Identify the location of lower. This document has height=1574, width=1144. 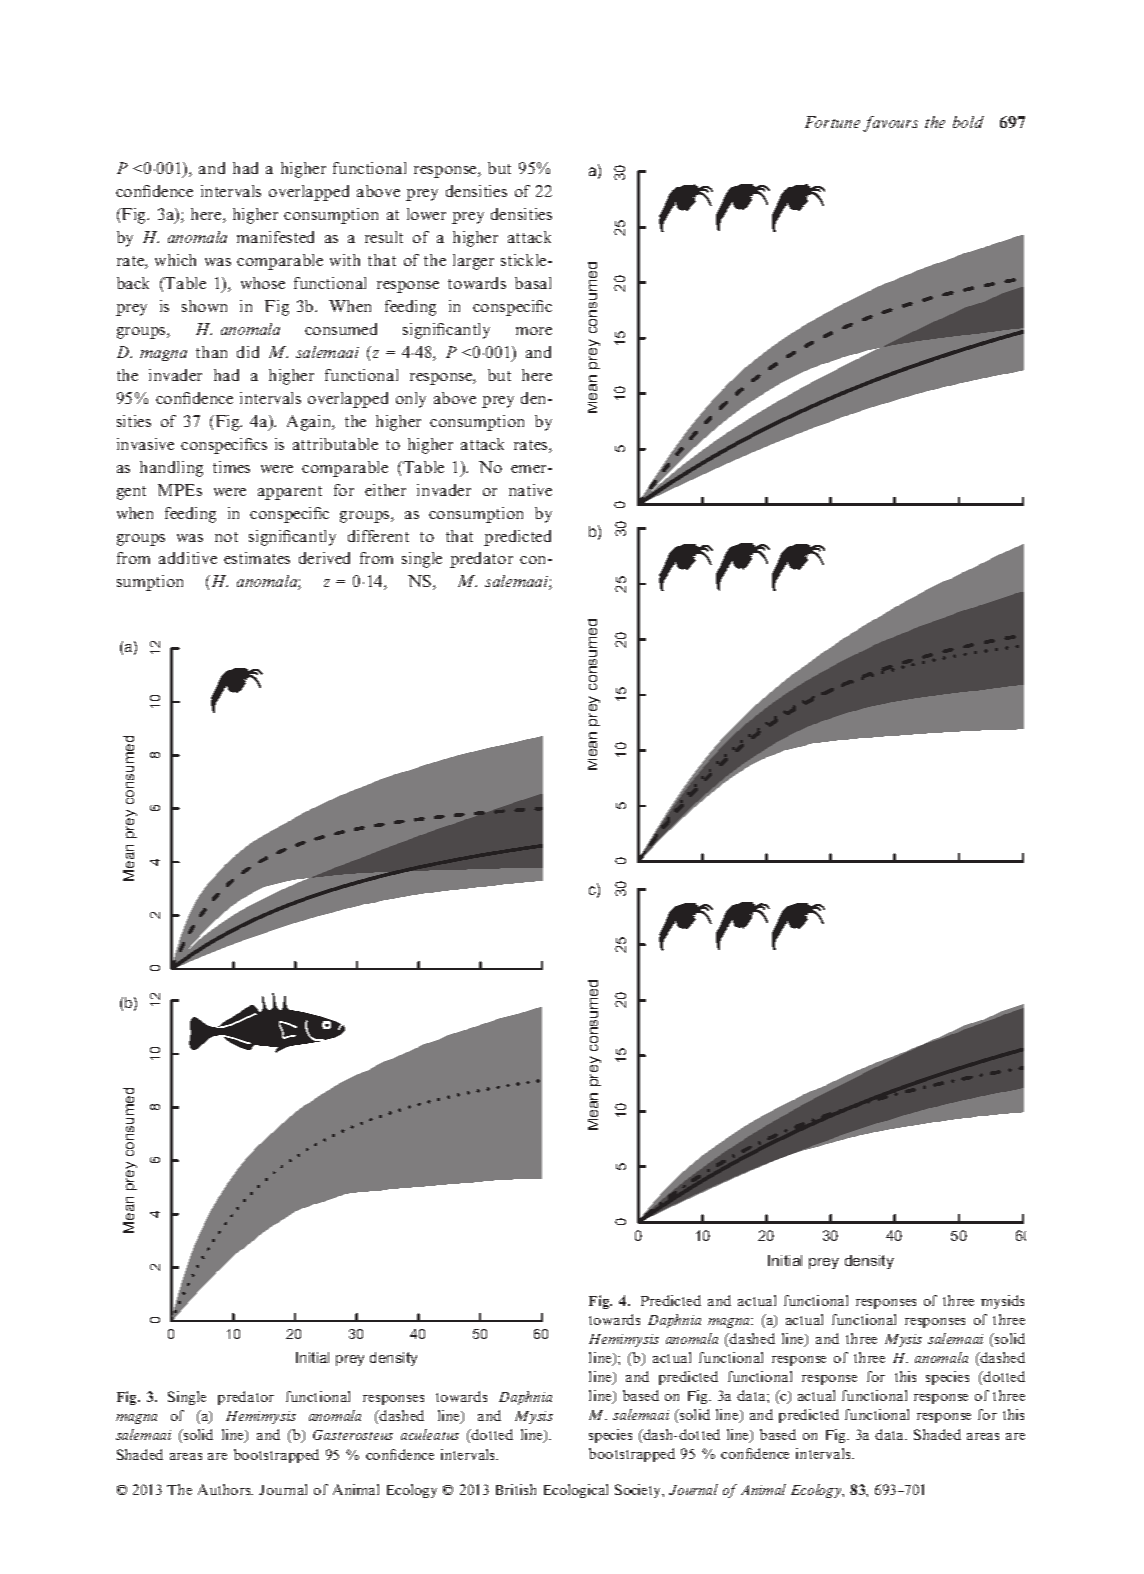
(426, 214).
